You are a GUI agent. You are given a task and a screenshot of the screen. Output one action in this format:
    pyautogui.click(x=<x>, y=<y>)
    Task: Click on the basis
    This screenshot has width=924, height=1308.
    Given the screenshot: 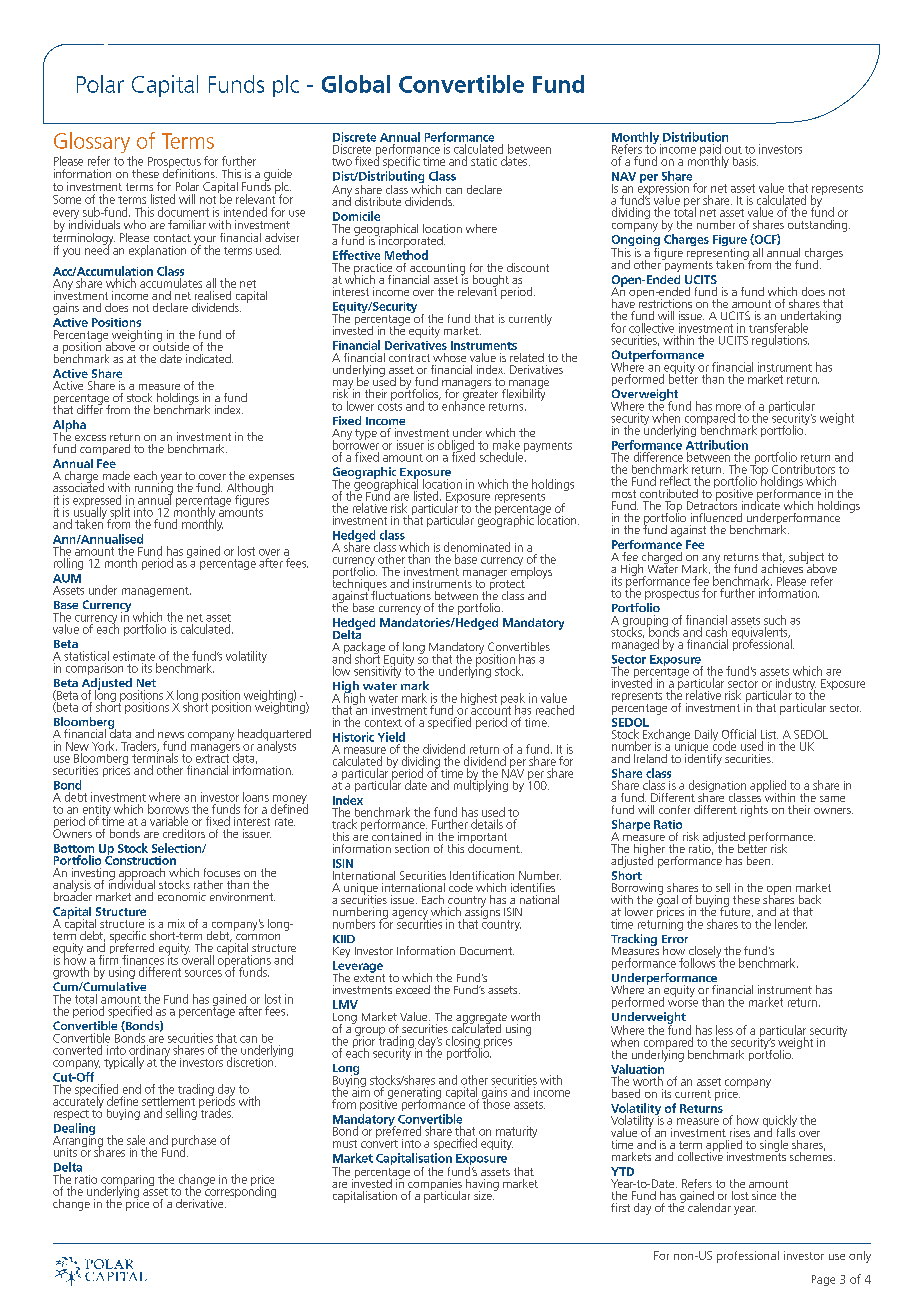 What is the action you would take?
    pyautogui.click(x=745, y=161)
